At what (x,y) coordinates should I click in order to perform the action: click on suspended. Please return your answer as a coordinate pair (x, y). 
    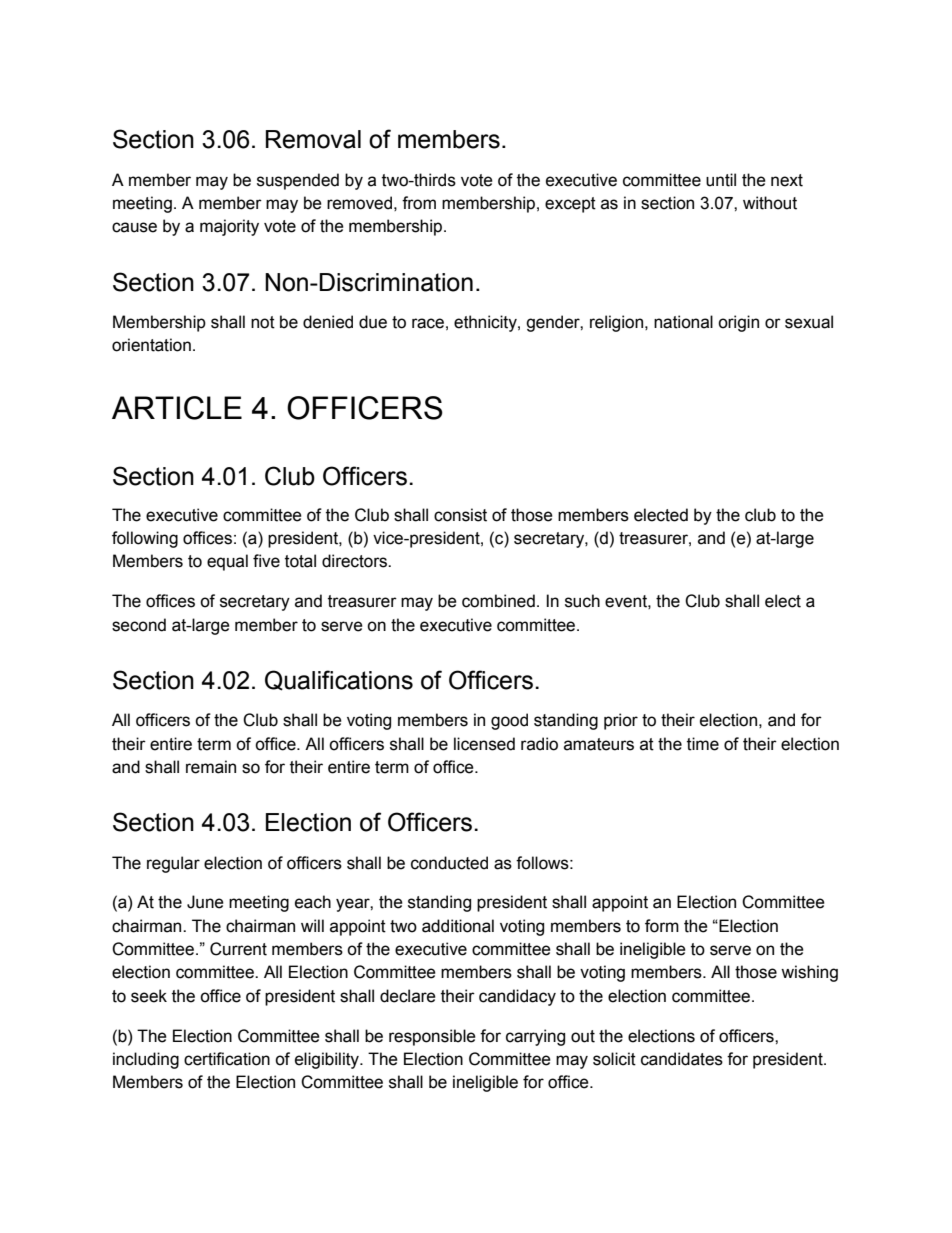
    Looking at the image, I should click on (298, 181).
